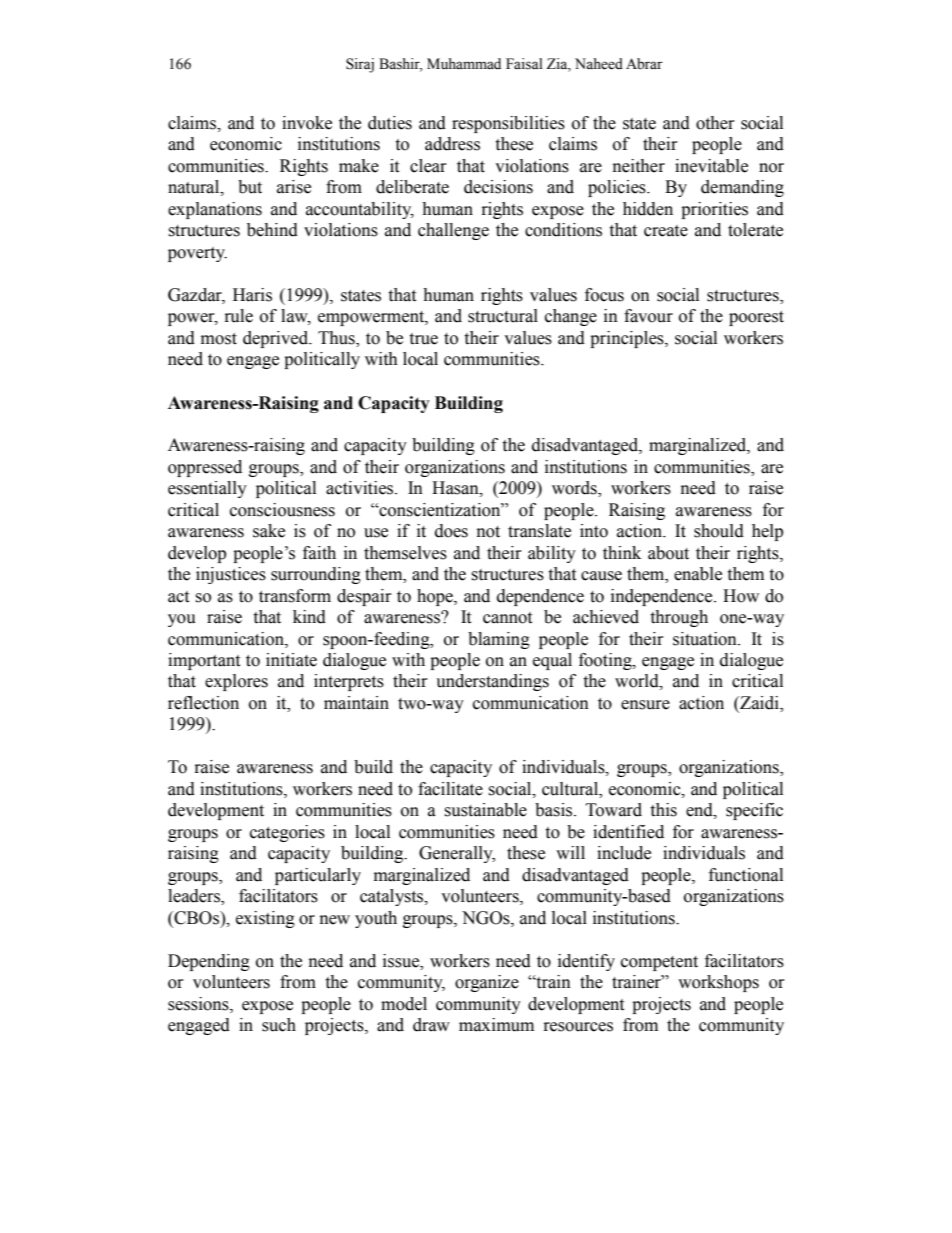 The image size is (952, 1233). Describe the element at coordinates (269, 531) in the screenshot. I see `sake` at that location.
